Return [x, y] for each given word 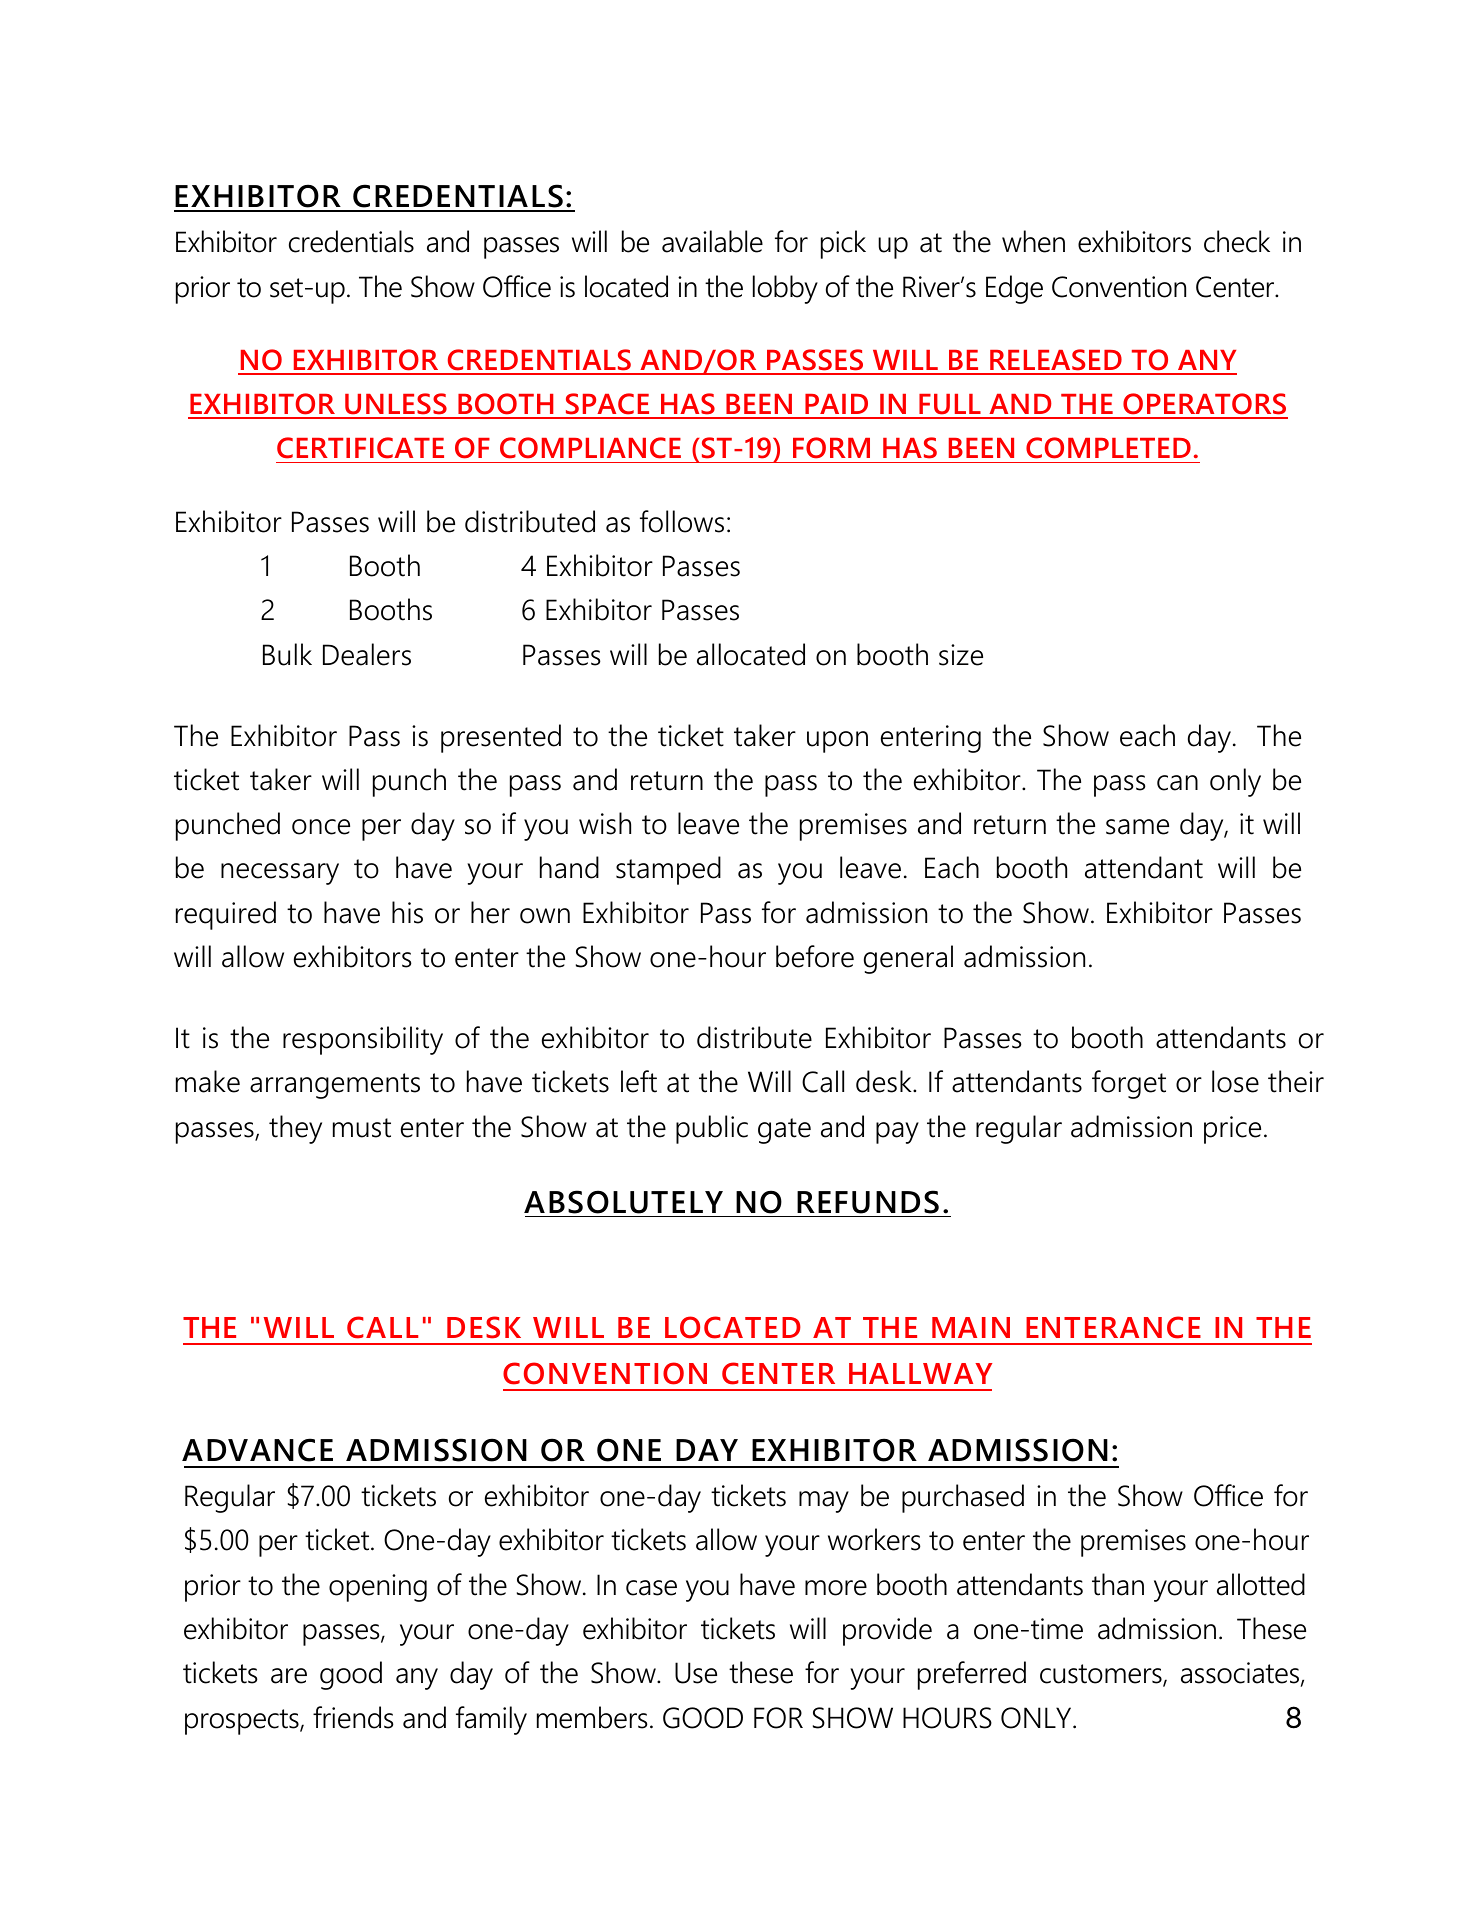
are [289, 1676]
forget [1129, 1084]
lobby [785, 289]
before [815, 956]
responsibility [363, 1040]
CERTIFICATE [360, 448]
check [1237, 241]
